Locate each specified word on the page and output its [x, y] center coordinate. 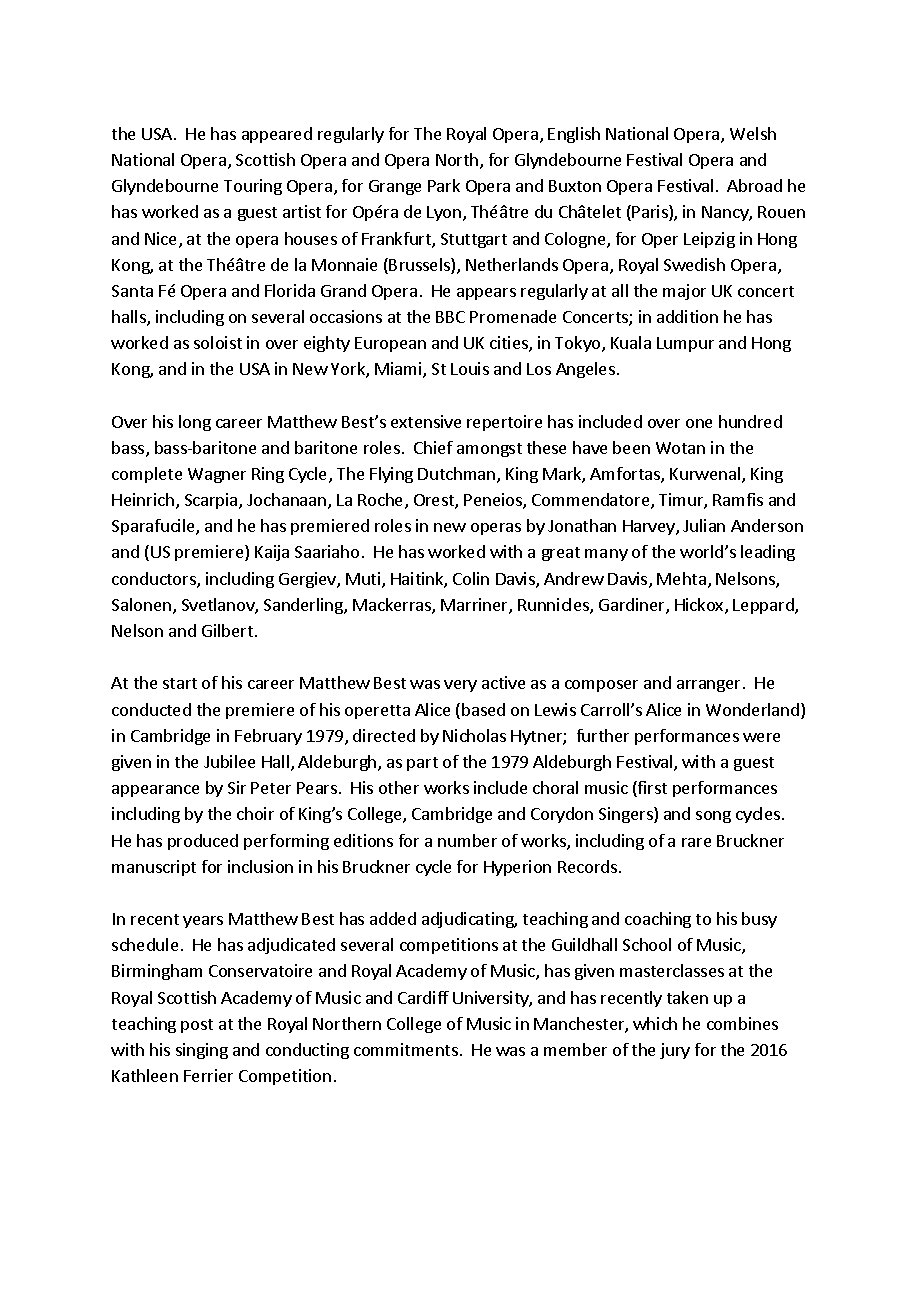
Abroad [754, 185]
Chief [433, 447]
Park [444, 185]
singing [202, 1051]
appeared [277, 135]
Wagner [217, 475]
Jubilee [229, 761]
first [651, 789]
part [422, 764]
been [631, 447]
